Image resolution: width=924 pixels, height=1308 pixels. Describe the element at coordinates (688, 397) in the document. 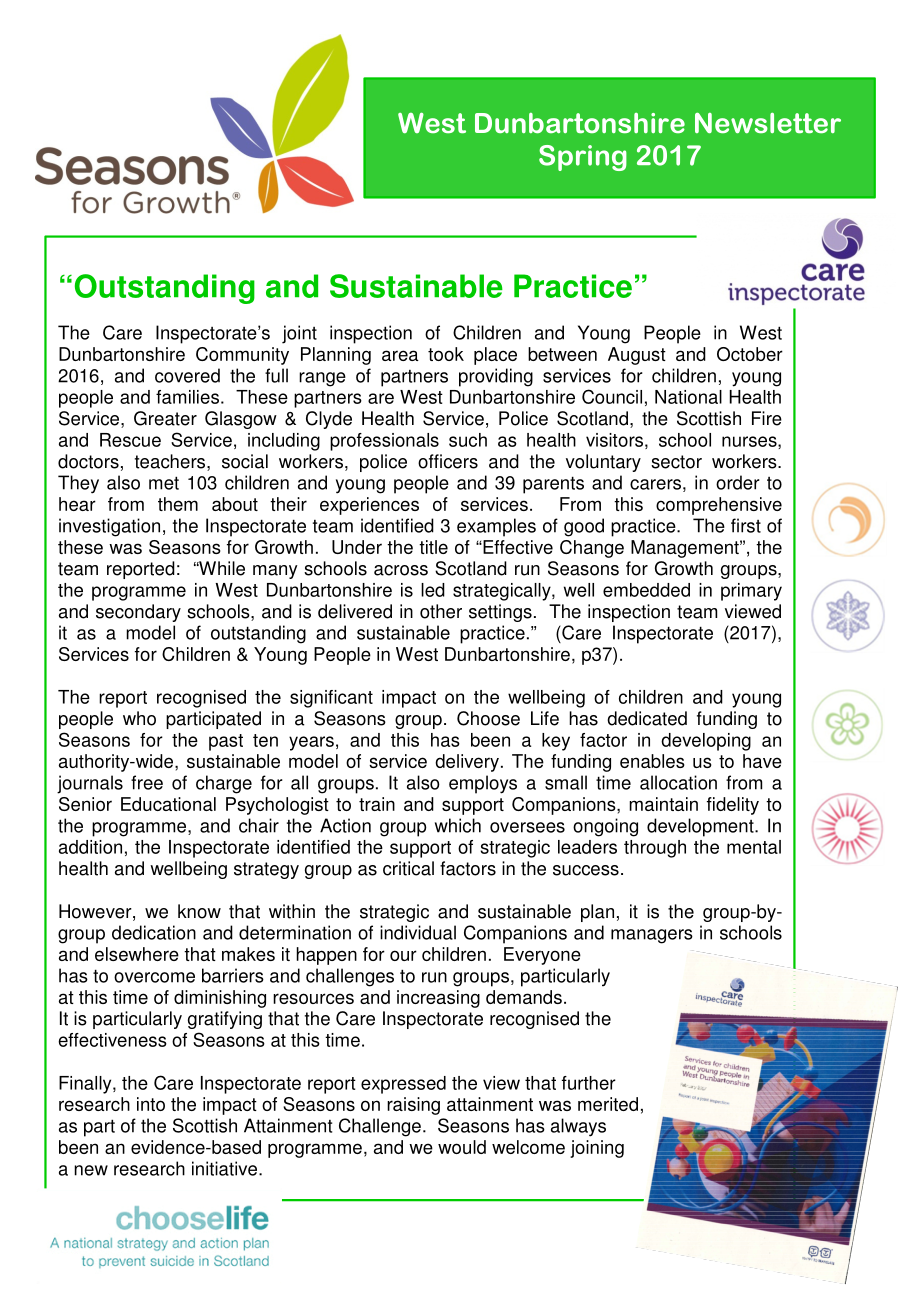

I see `National` at that location.
